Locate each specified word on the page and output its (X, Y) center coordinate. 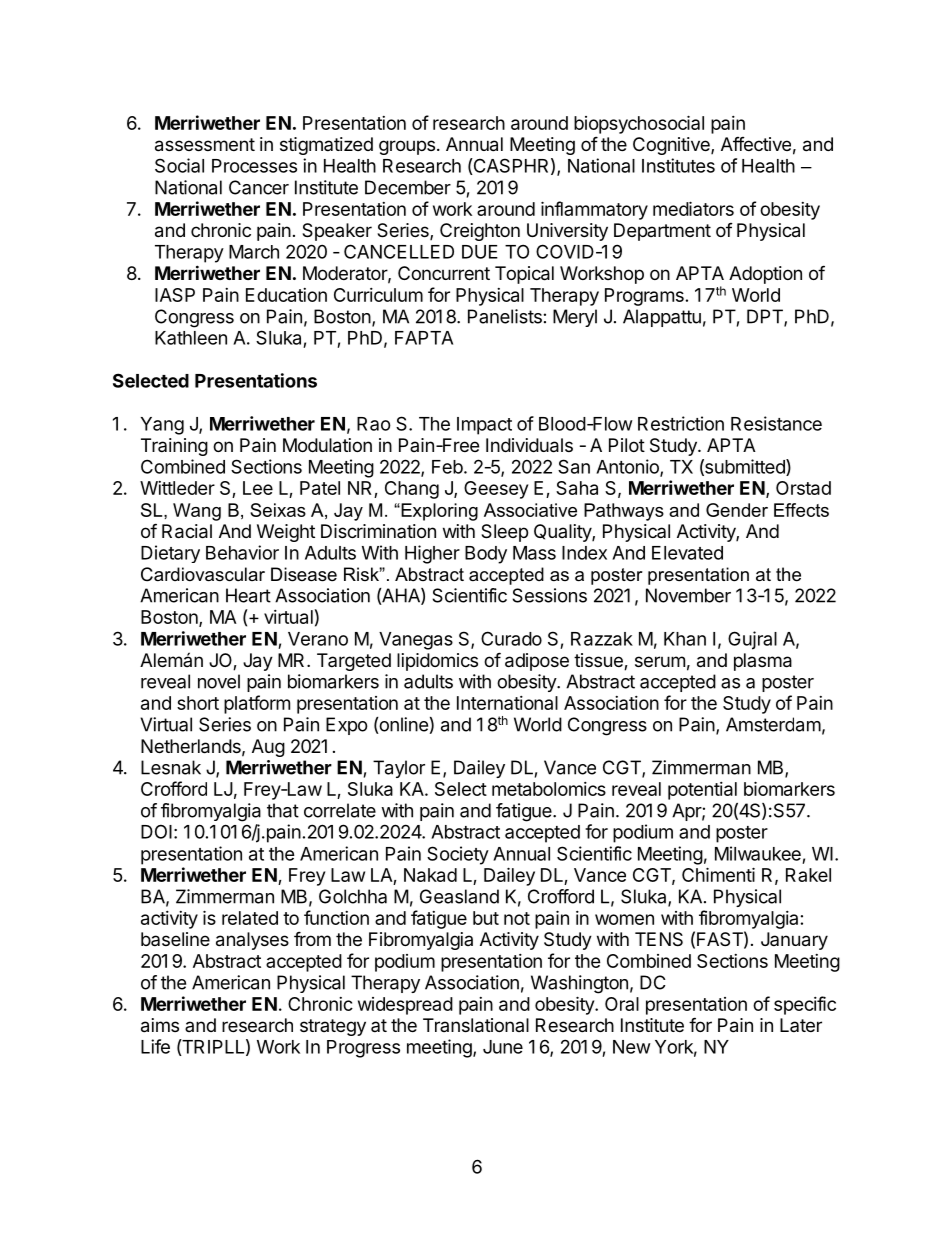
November (688, 595)
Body (486, 555)
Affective (756, 144)
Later (801, 1025)
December (408, 187)
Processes (254, 166)
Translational (476, 1025)
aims (160, 1025)
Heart (248, 595)
